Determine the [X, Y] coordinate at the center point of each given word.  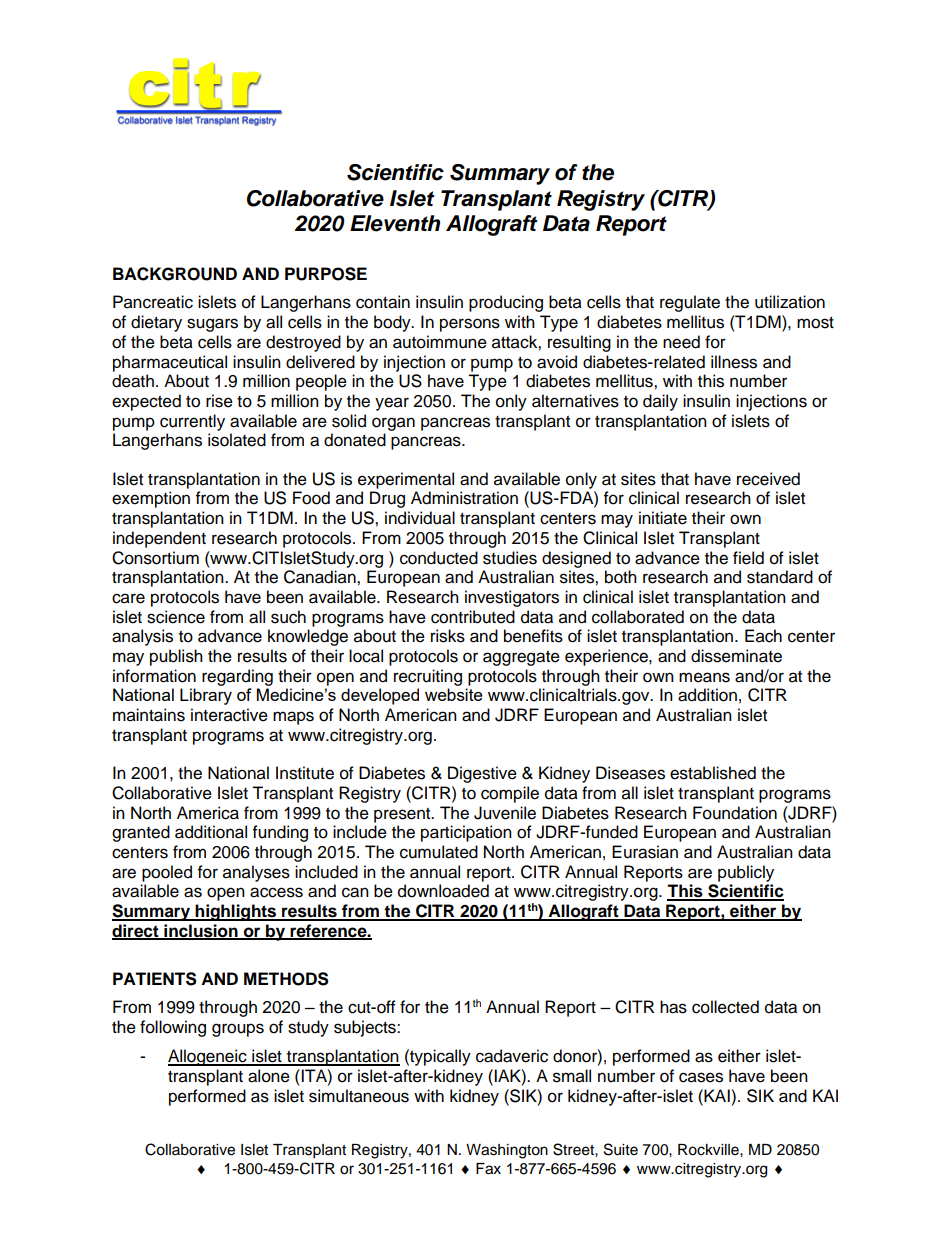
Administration [464, 498]
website [454, 694]
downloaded [443, 891]
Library [206, 696]
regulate [690, 303]
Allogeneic [208, 1057]
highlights [236, 912]
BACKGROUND [175, 274]
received [768, 479]
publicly [746, 873]
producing [506, 303]
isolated [237, 440]
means [704, 677]
